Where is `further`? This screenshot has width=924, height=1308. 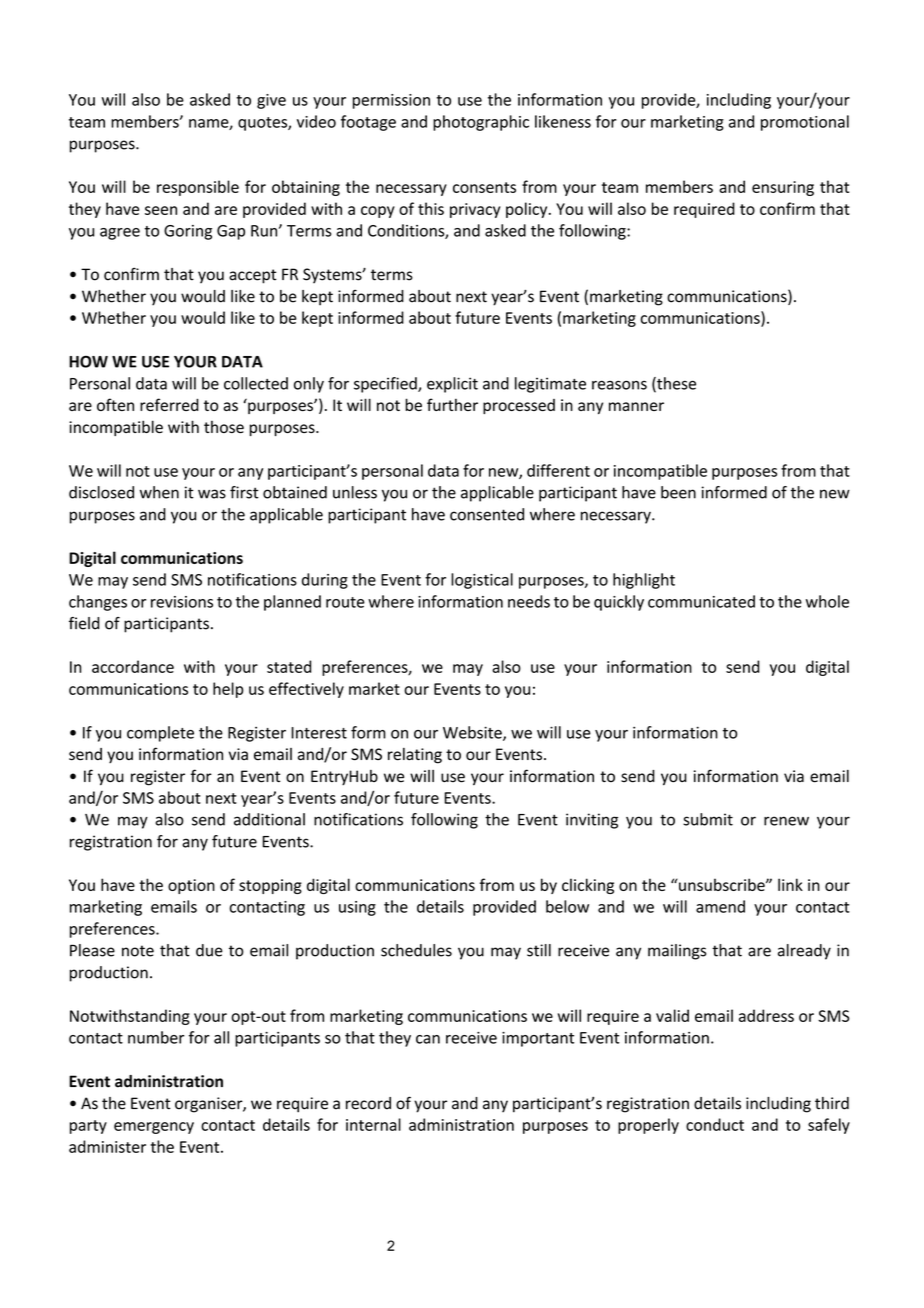
further is located at coordinates (452, 404).
